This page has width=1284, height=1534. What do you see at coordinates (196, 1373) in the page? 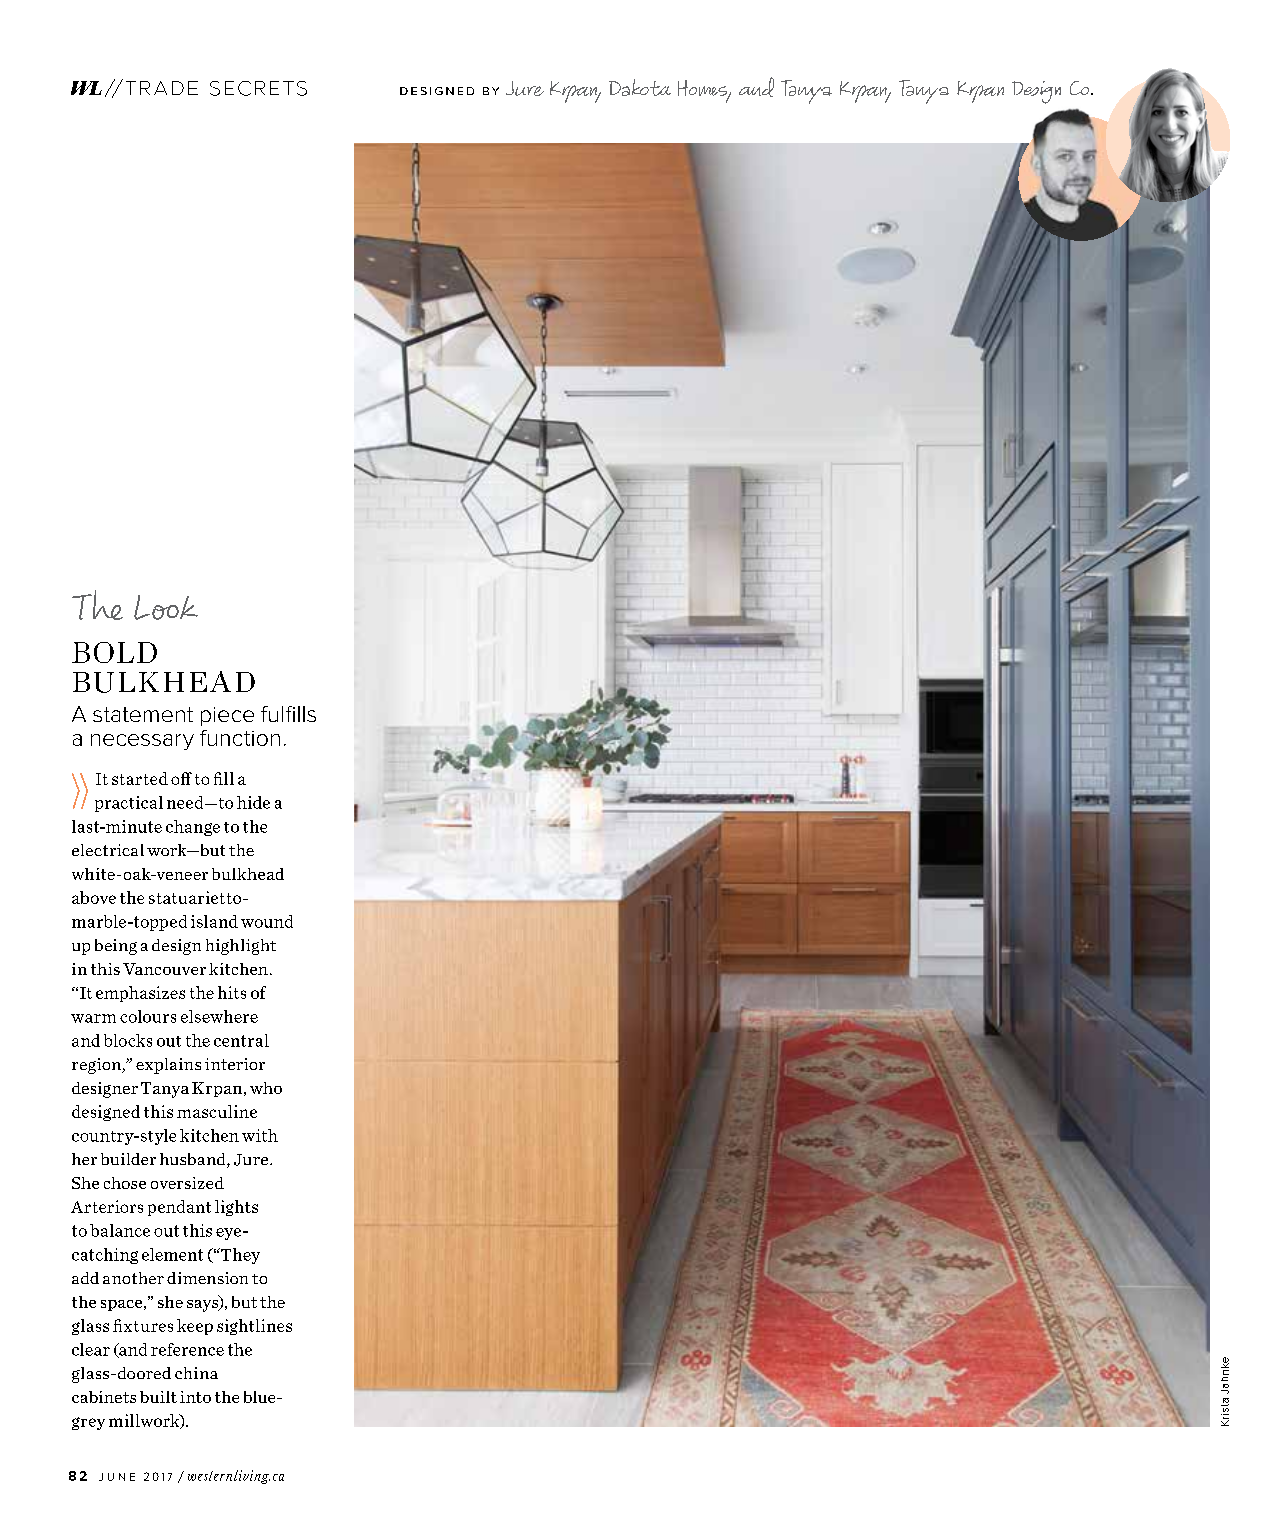
I see `china` at bounding box center [196, 1373].
